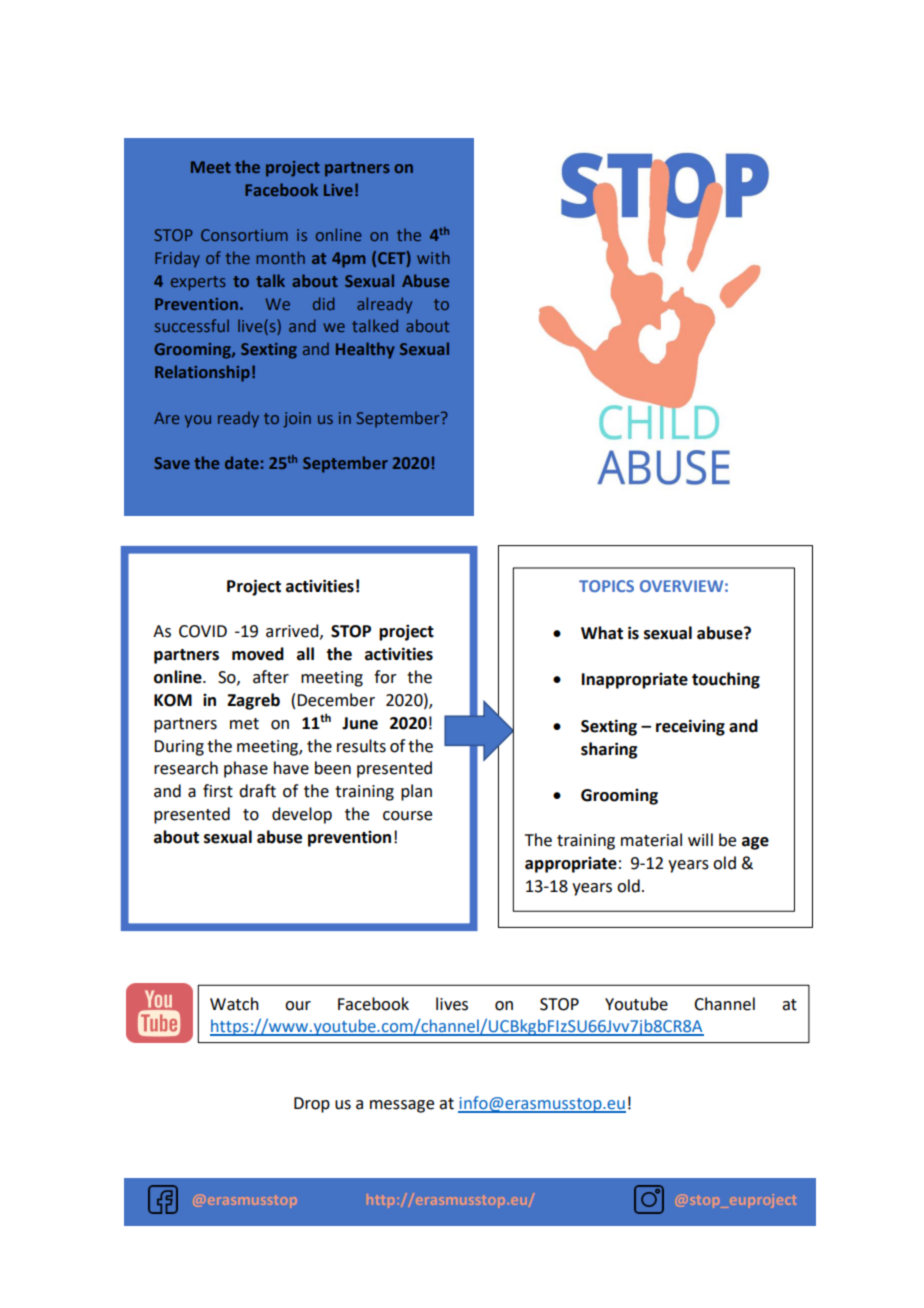  Describe the element at coordinates (385, 677) in the screenshot. I see `for` at that location.
